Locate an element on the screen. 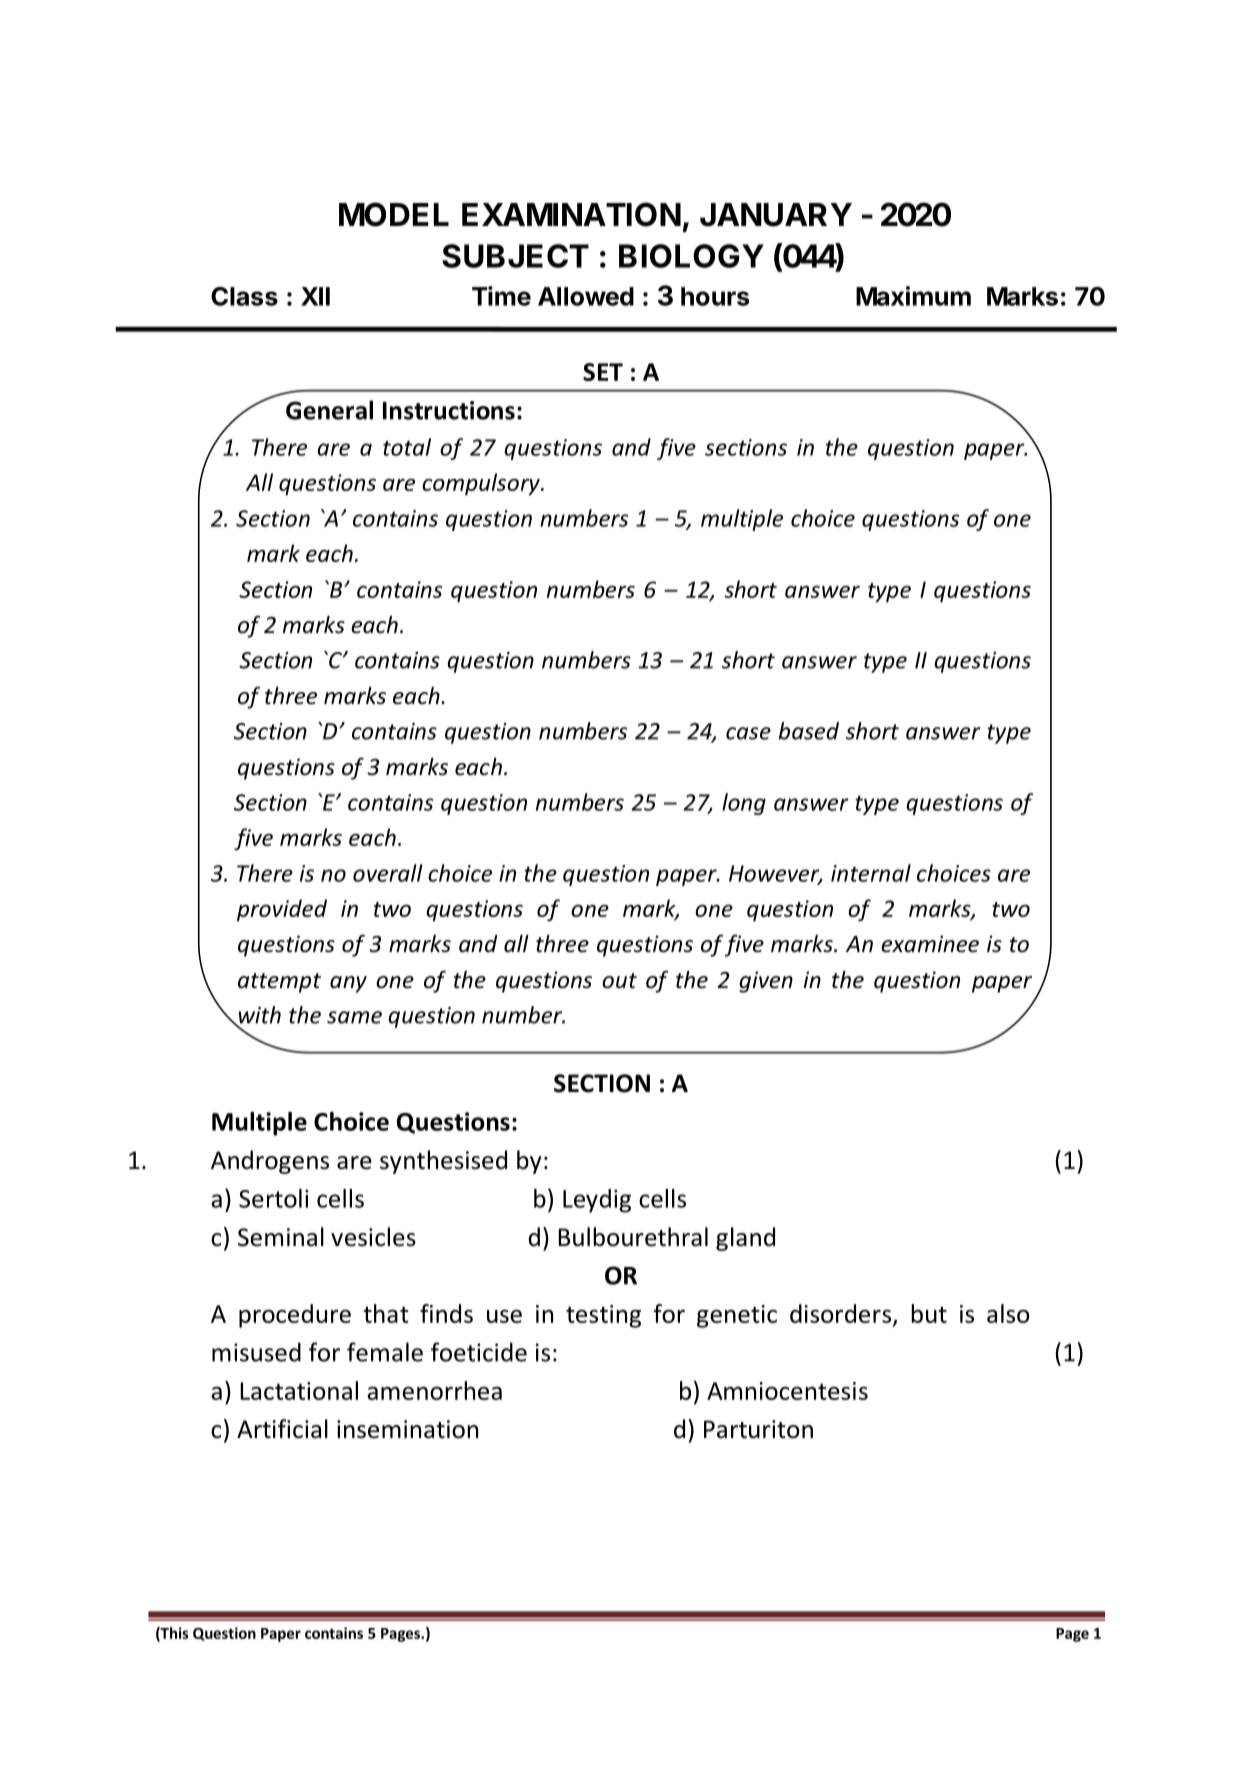  Maximum is located at coordinates (913, 296).
